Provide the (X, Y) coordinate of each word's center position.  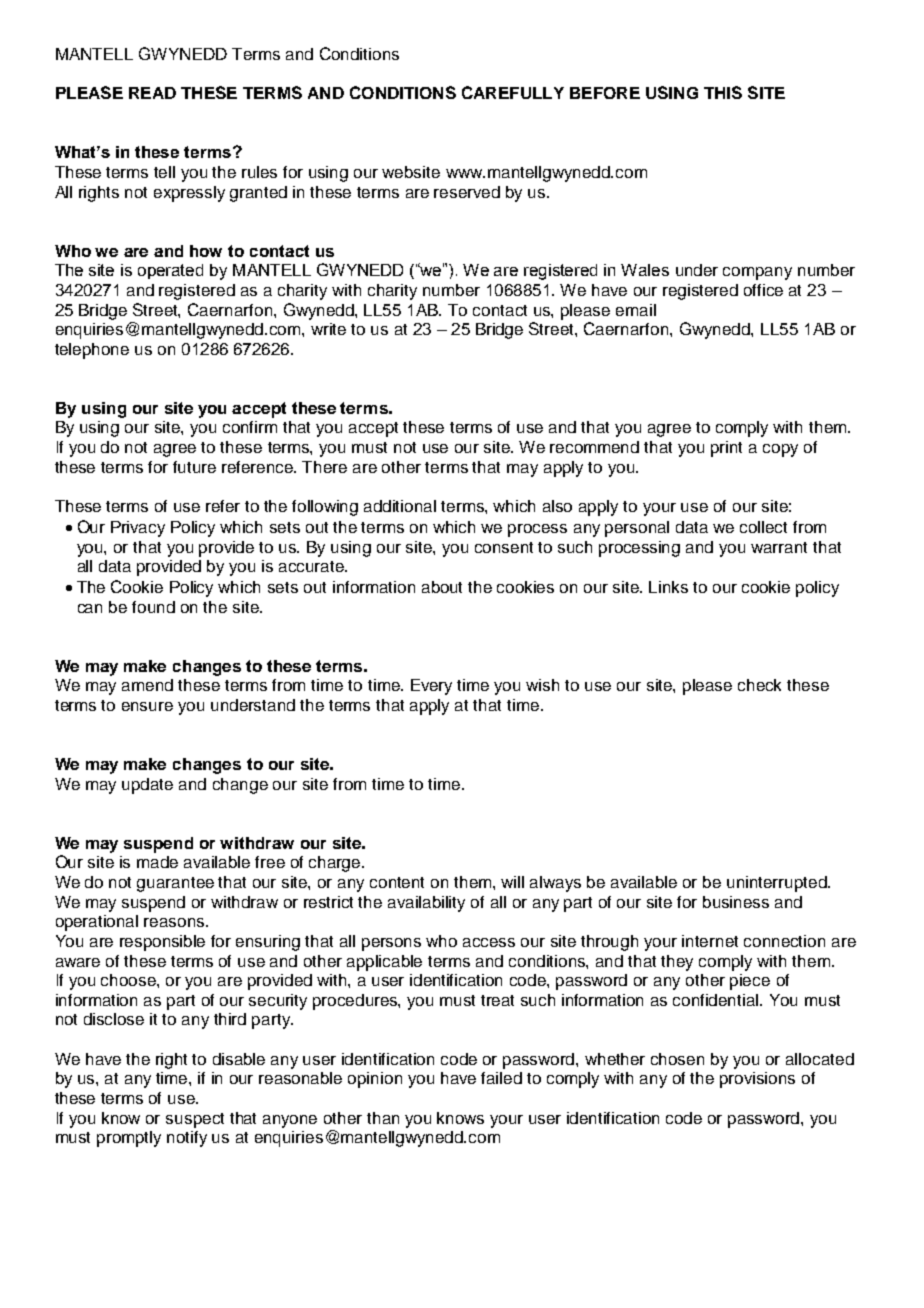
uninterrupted (778, 884)
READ (152, 93)
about (442, 587)
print (726, 449)
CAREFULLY (513, 92)
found (153, 607)
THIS (723, 92)
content (397, 882)
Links (668, 587)
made (157, 862)
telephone (92, 351)
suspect (195, 1120)
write (328, 329)
